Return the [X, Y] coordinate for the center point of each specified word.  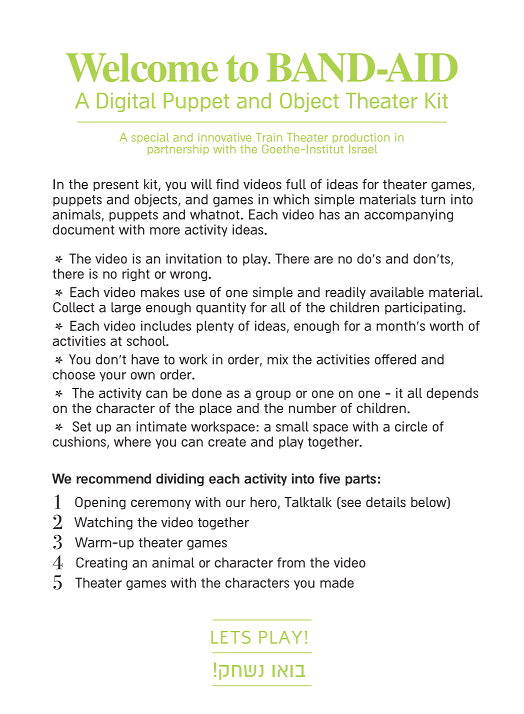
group [273, 395]
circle [411, 426]
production [360, 139]
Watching [103, 523]
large [126, 308]
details [386, 502]
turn [432, 200]
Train [269, 137]
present [116, 185]
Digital [126, 102]
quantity [221, 308]
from [291, 562]
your [112, 377]
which [291, 199]
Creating [101, 563]
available [397, 292]
